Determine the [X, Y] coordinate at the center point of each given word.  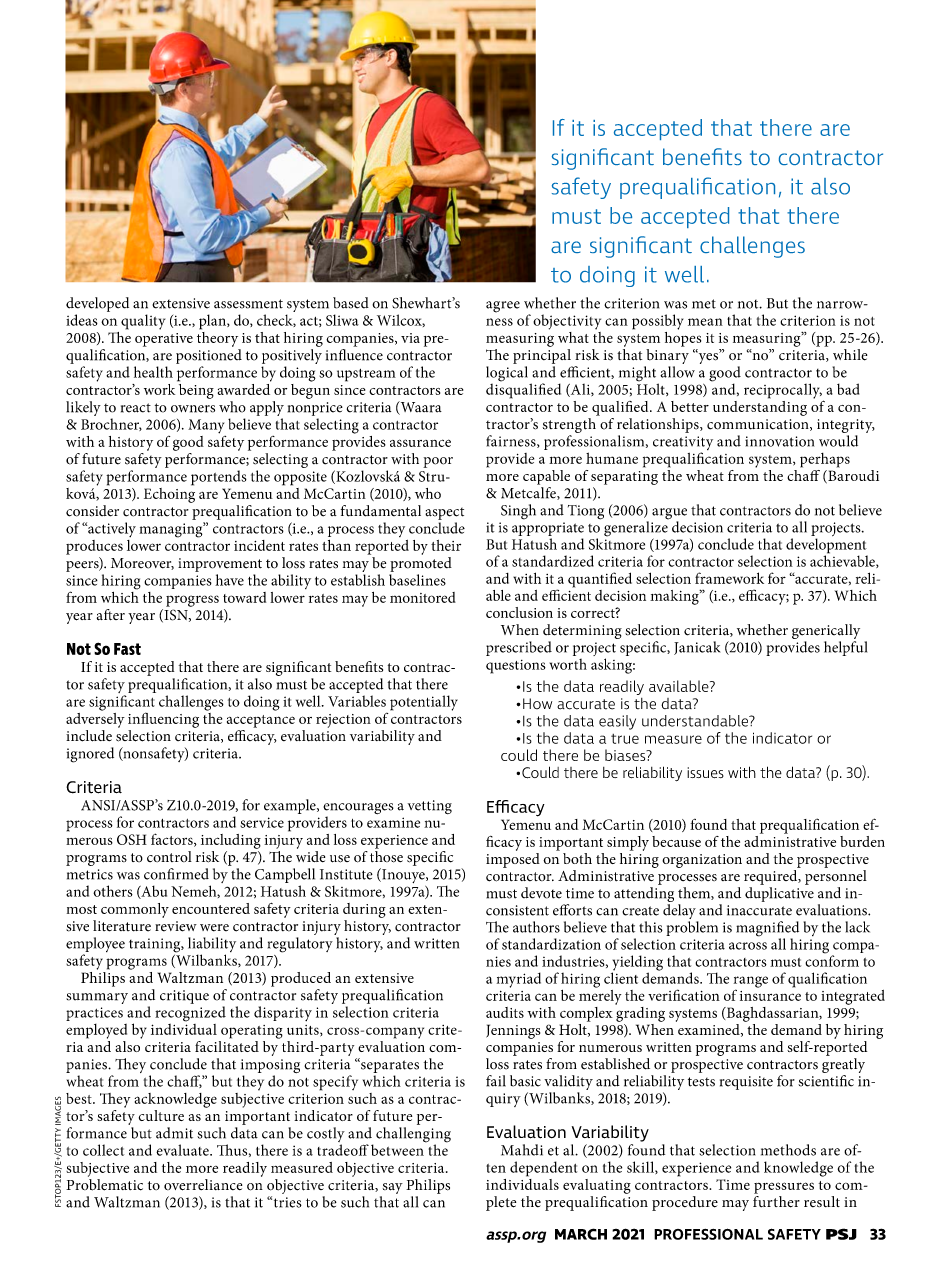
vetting [430, 807]
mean [705, 322]
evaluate [183, 1150]
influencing [163, 720]
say [393, 1188]
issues [705, 772]
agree [503, 307]
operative [164, 340]
